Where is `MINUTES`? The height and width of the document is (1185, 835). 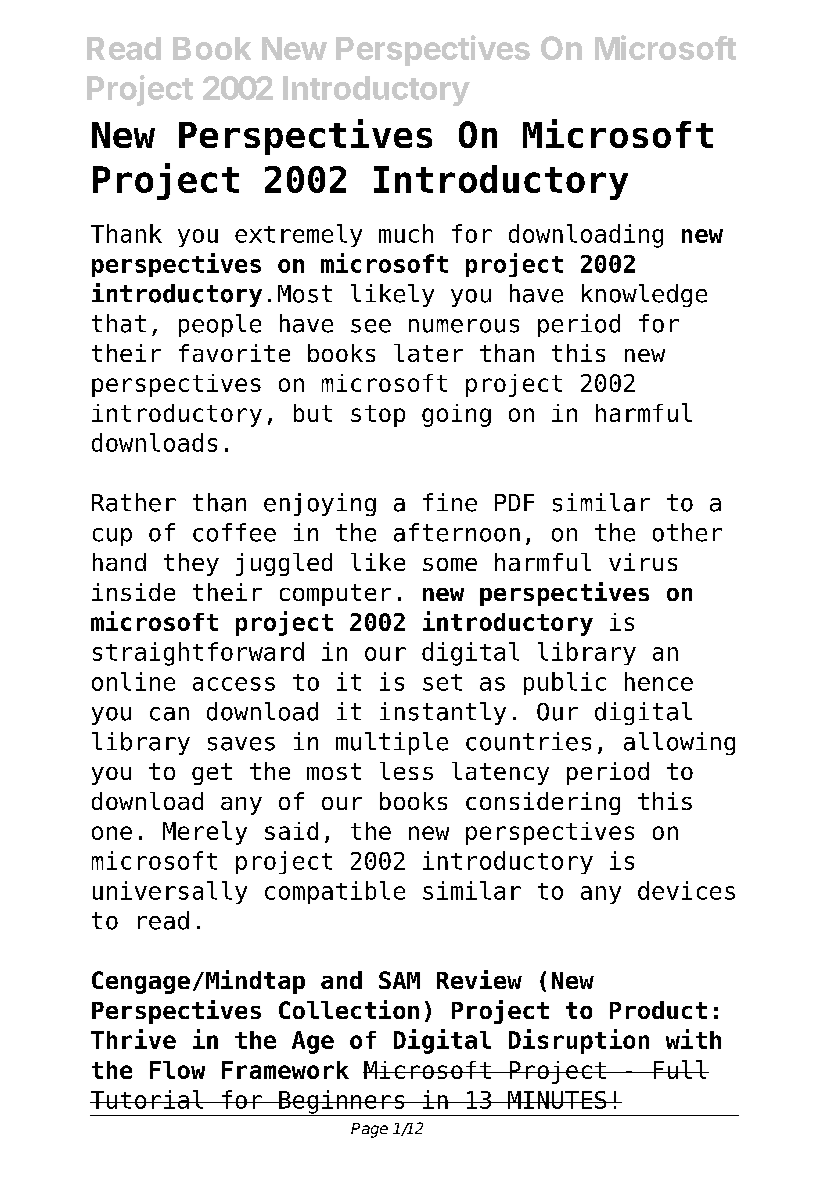
MINUTES is located at coordinates (557, 1100).
